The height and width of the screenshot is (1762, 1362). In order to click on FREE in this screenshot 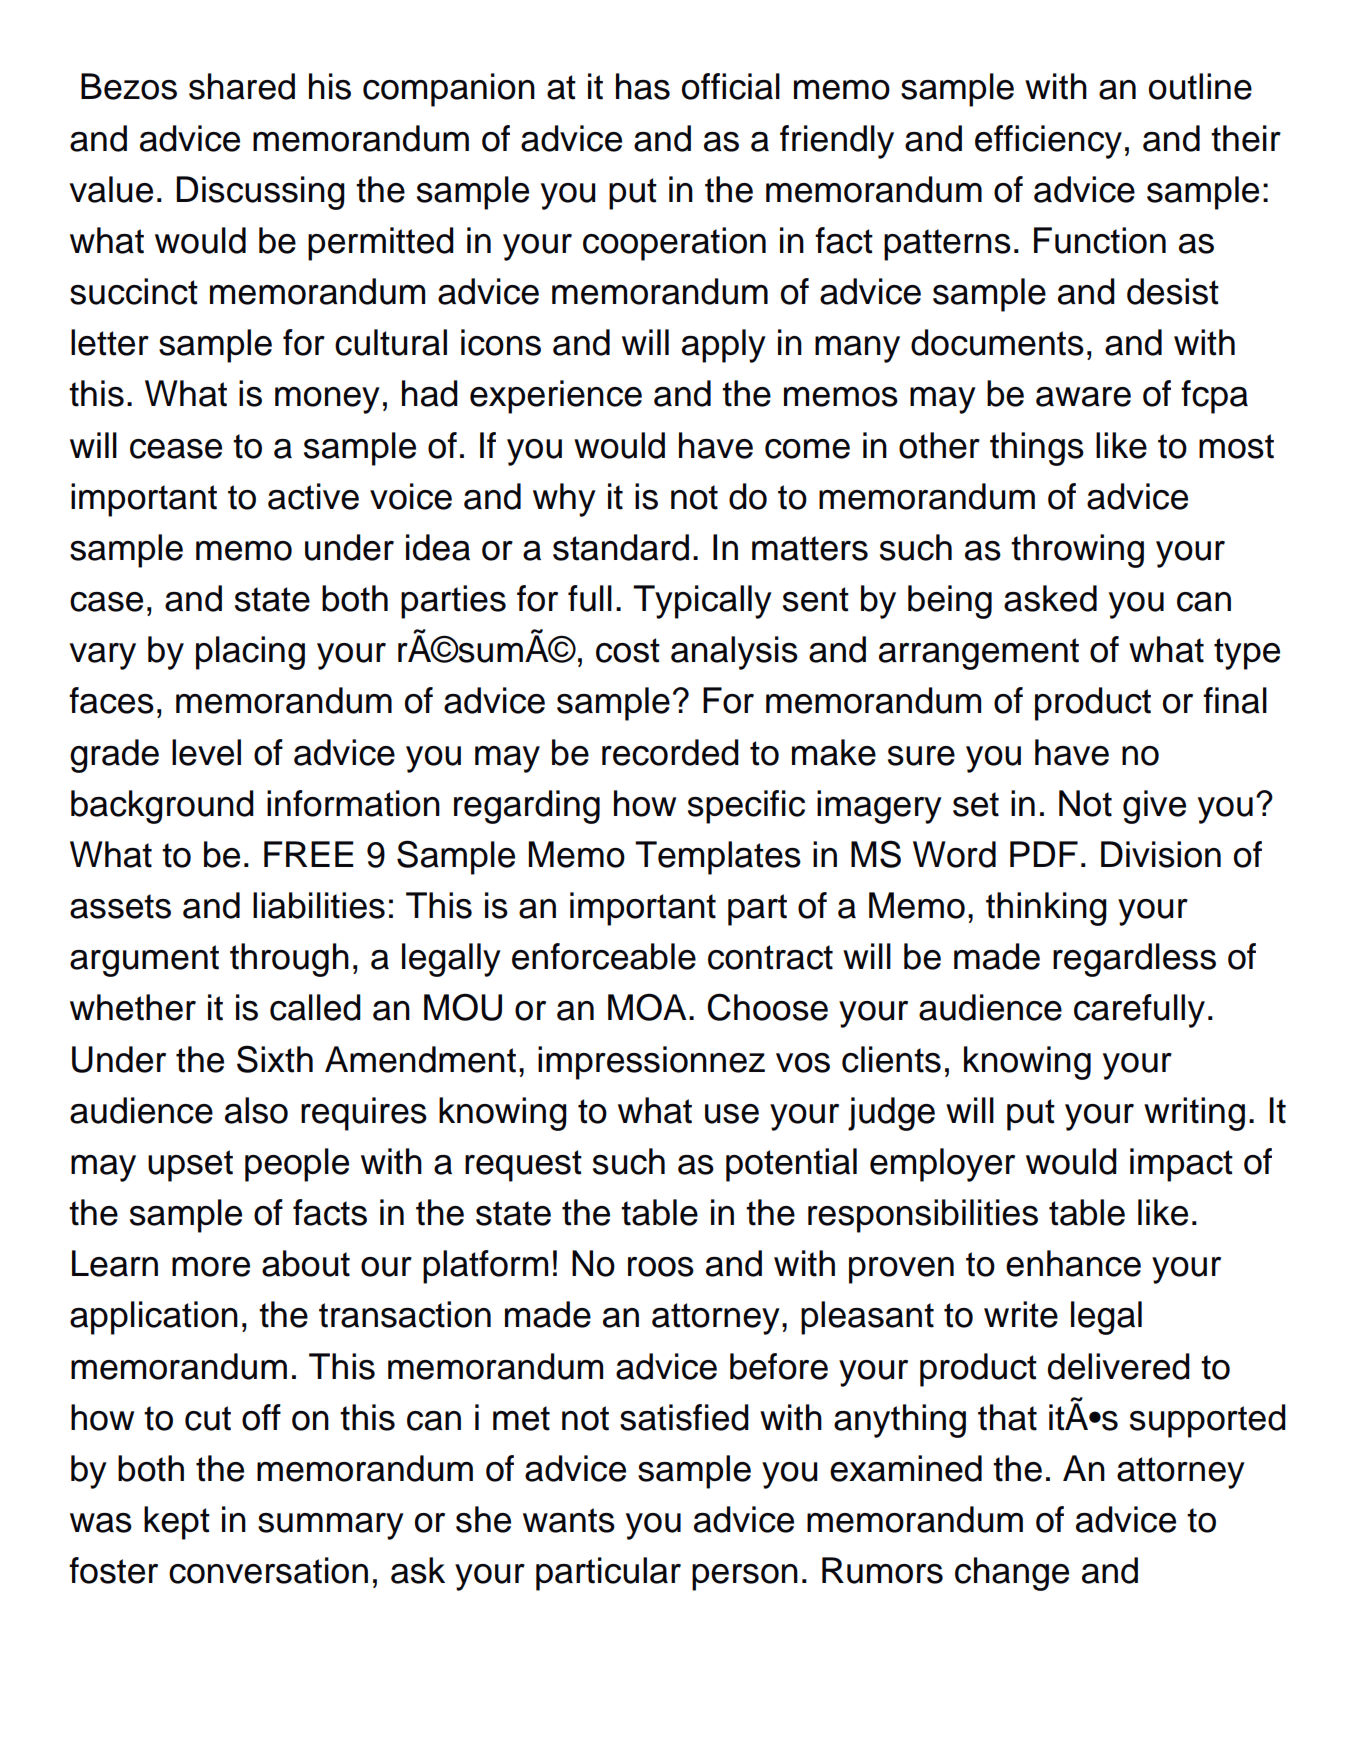, I will do `click(309, 854)`.
